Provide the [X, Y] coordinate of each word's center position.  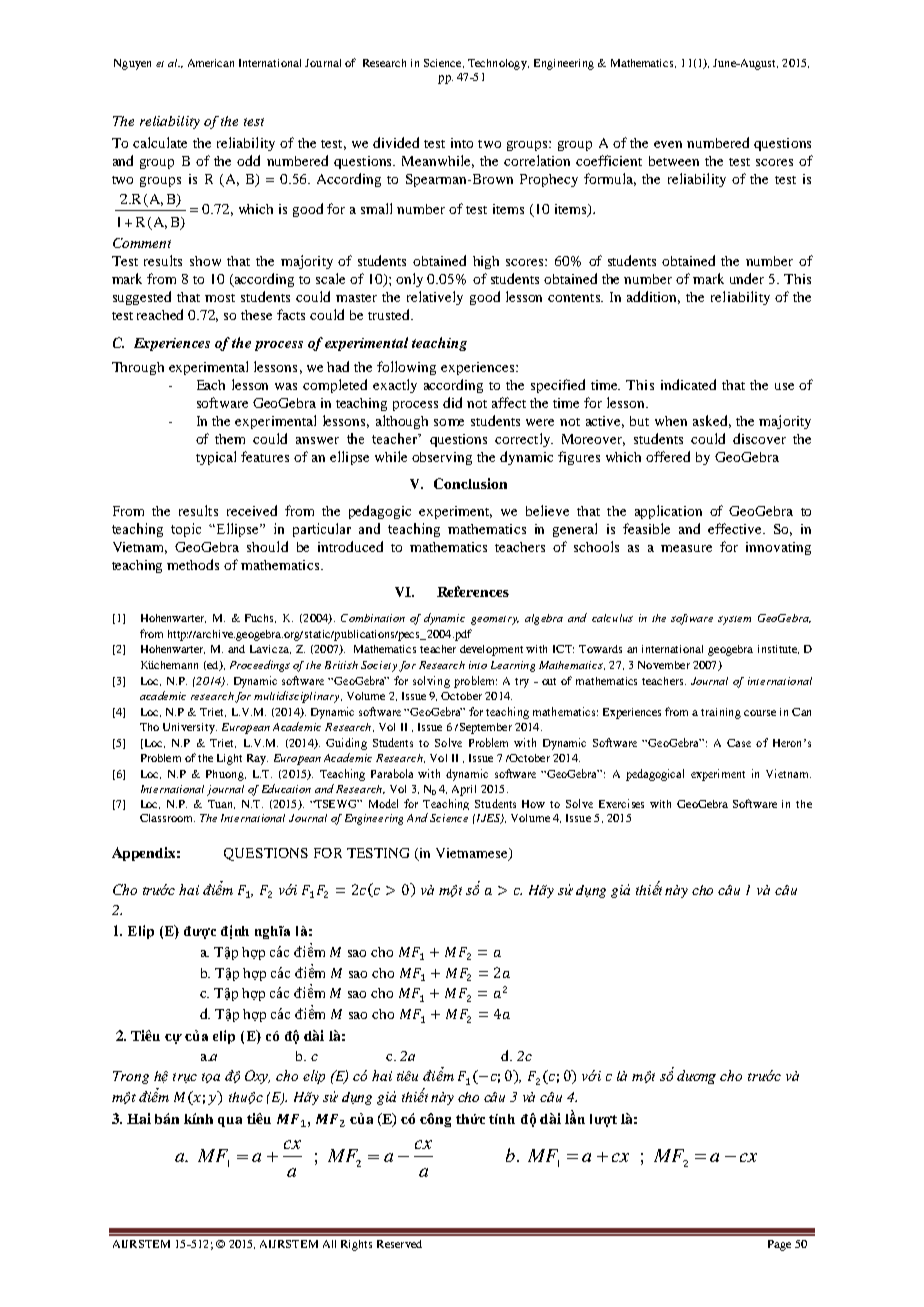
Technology [498, 64]
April [464, 790]
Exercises [621, 803]
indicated [688, 384]
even [668, 144]
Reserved [399, 1244]
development [491, 650]
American [211, 63]
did [452, 402]
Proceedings [260, 666]
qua [230, 1122]
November [664, 665]
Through [138, 368]
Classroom [167, 818]
